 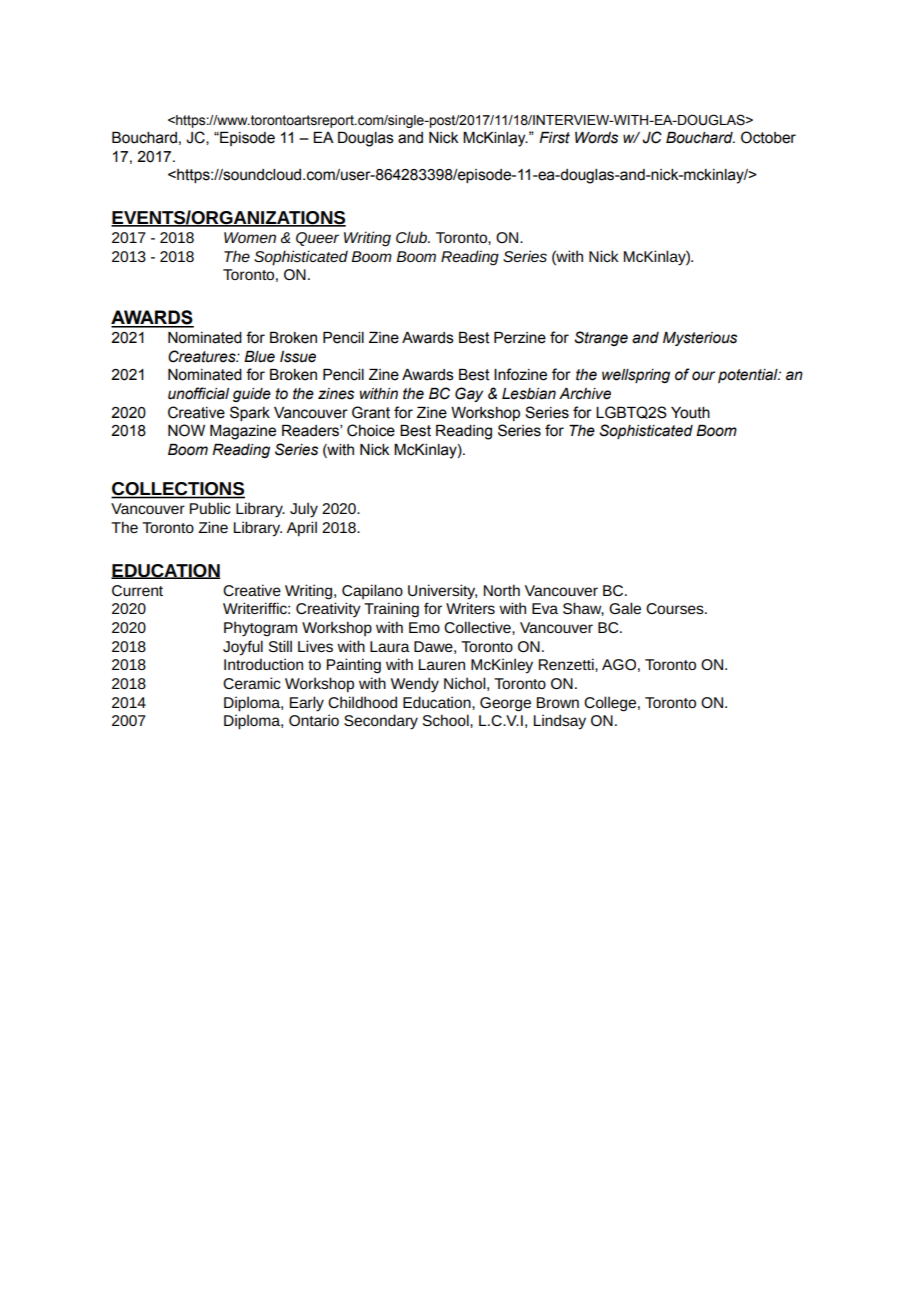 I want to click on October, so click(x=768, y=137).
